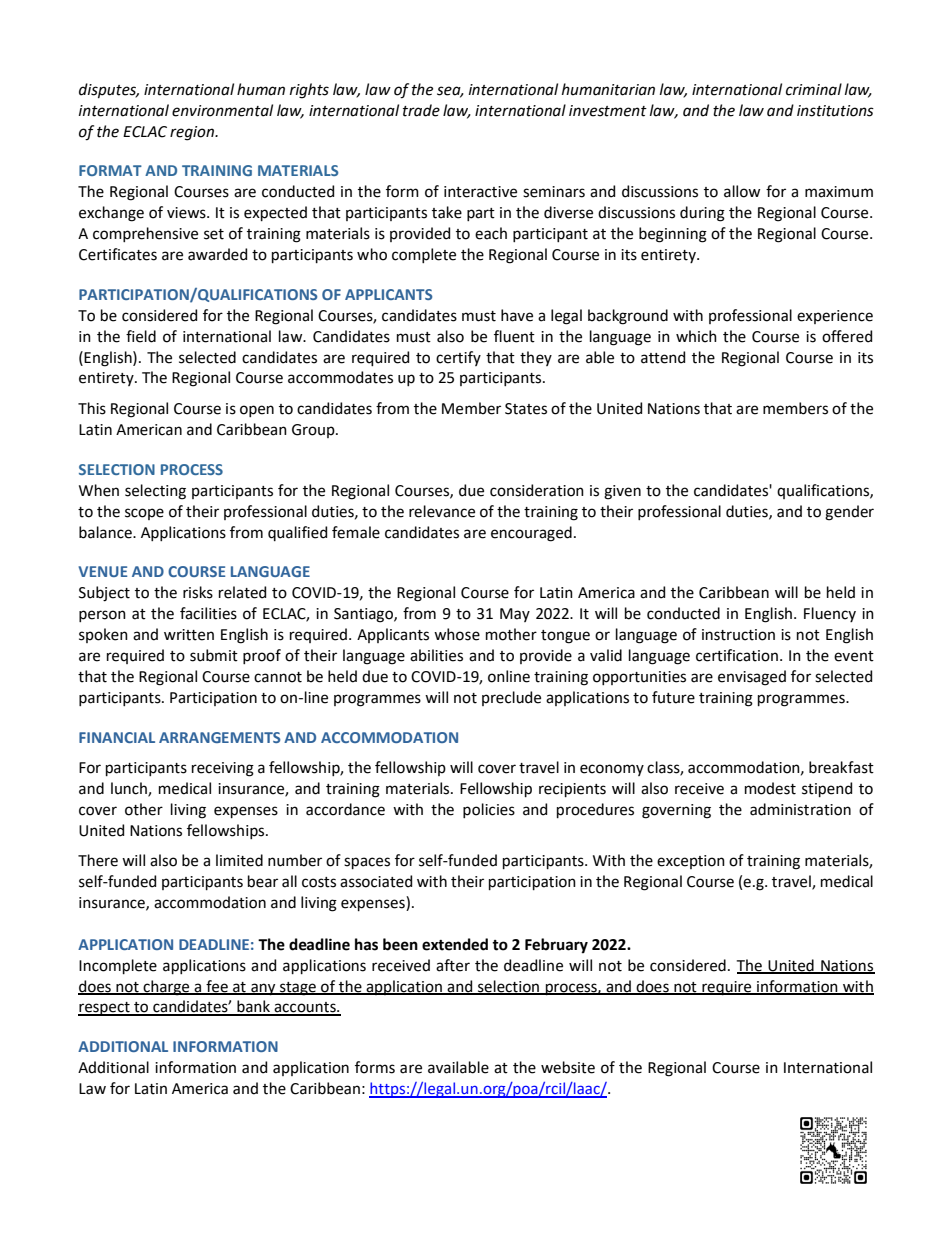 The height and width of the screenshot is (1233, 952). What do you see at coordinates (814, 89) in the screenshot?
I see `criminal` at bounding box center [814, 89].
